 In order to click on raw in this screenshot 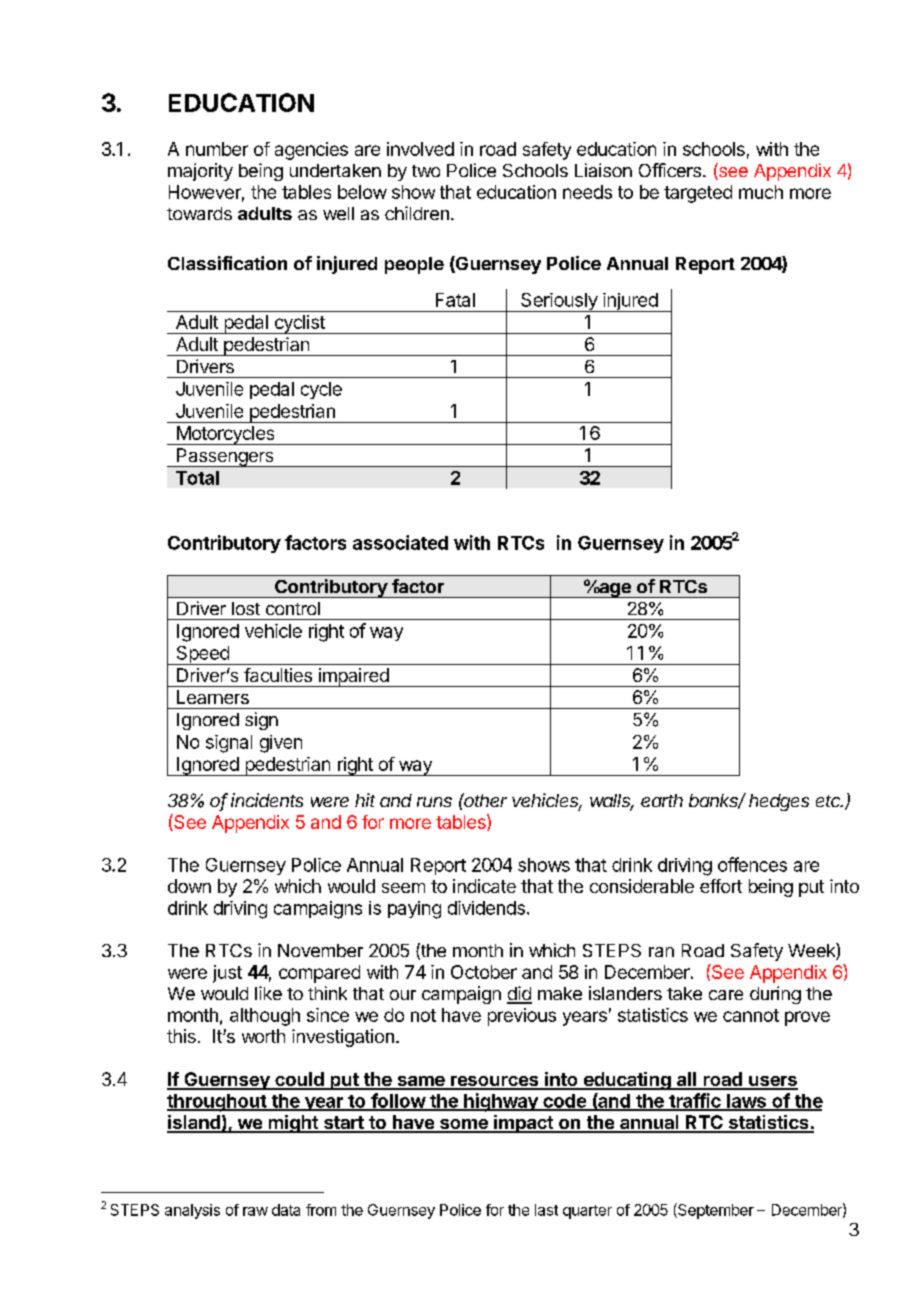, I will do `click(255, 1211)`.
